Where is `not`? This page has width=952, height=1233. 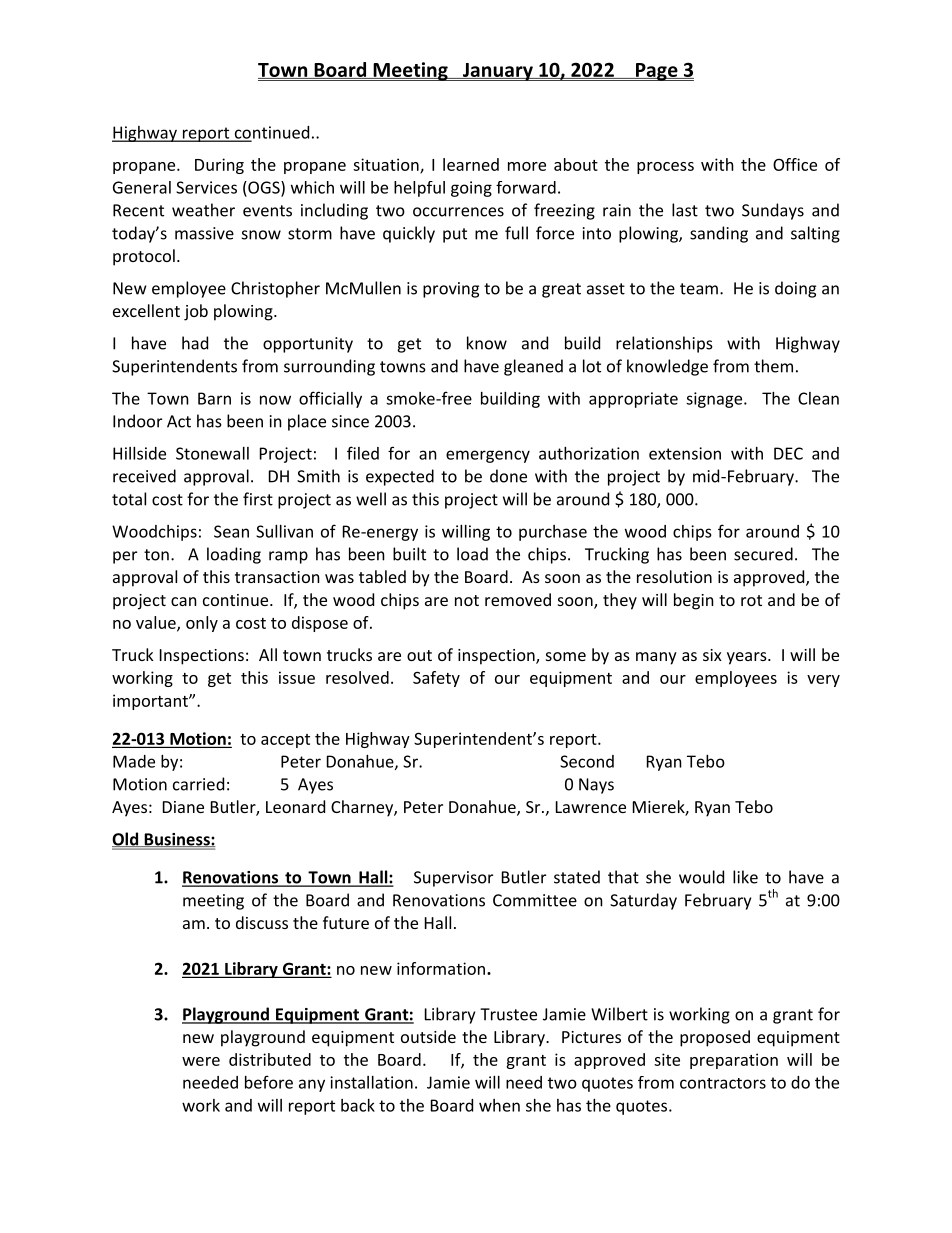 not is located at coordinates (467, 600).
